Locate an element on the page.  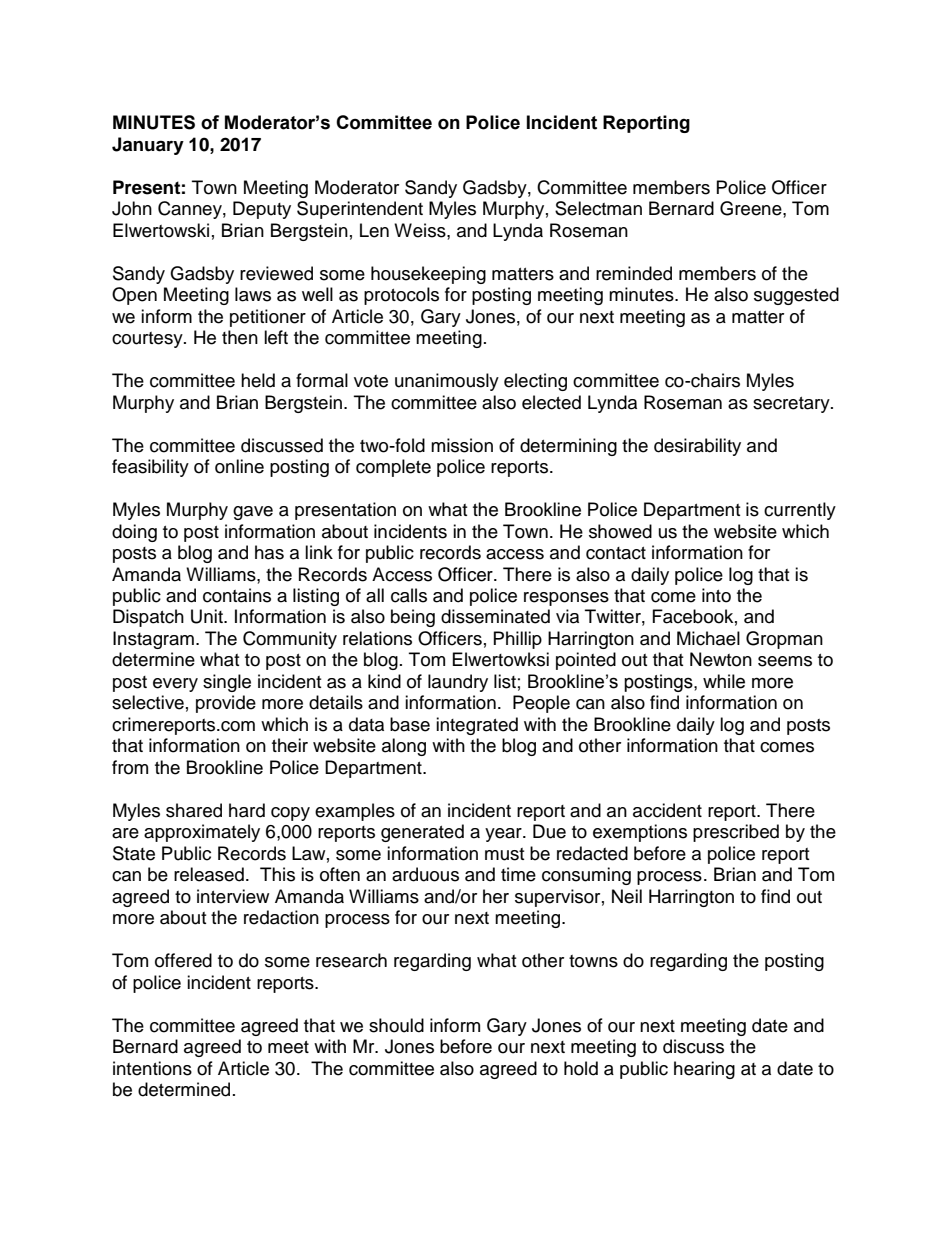
Weiss is located at coordinates (421, 230).
